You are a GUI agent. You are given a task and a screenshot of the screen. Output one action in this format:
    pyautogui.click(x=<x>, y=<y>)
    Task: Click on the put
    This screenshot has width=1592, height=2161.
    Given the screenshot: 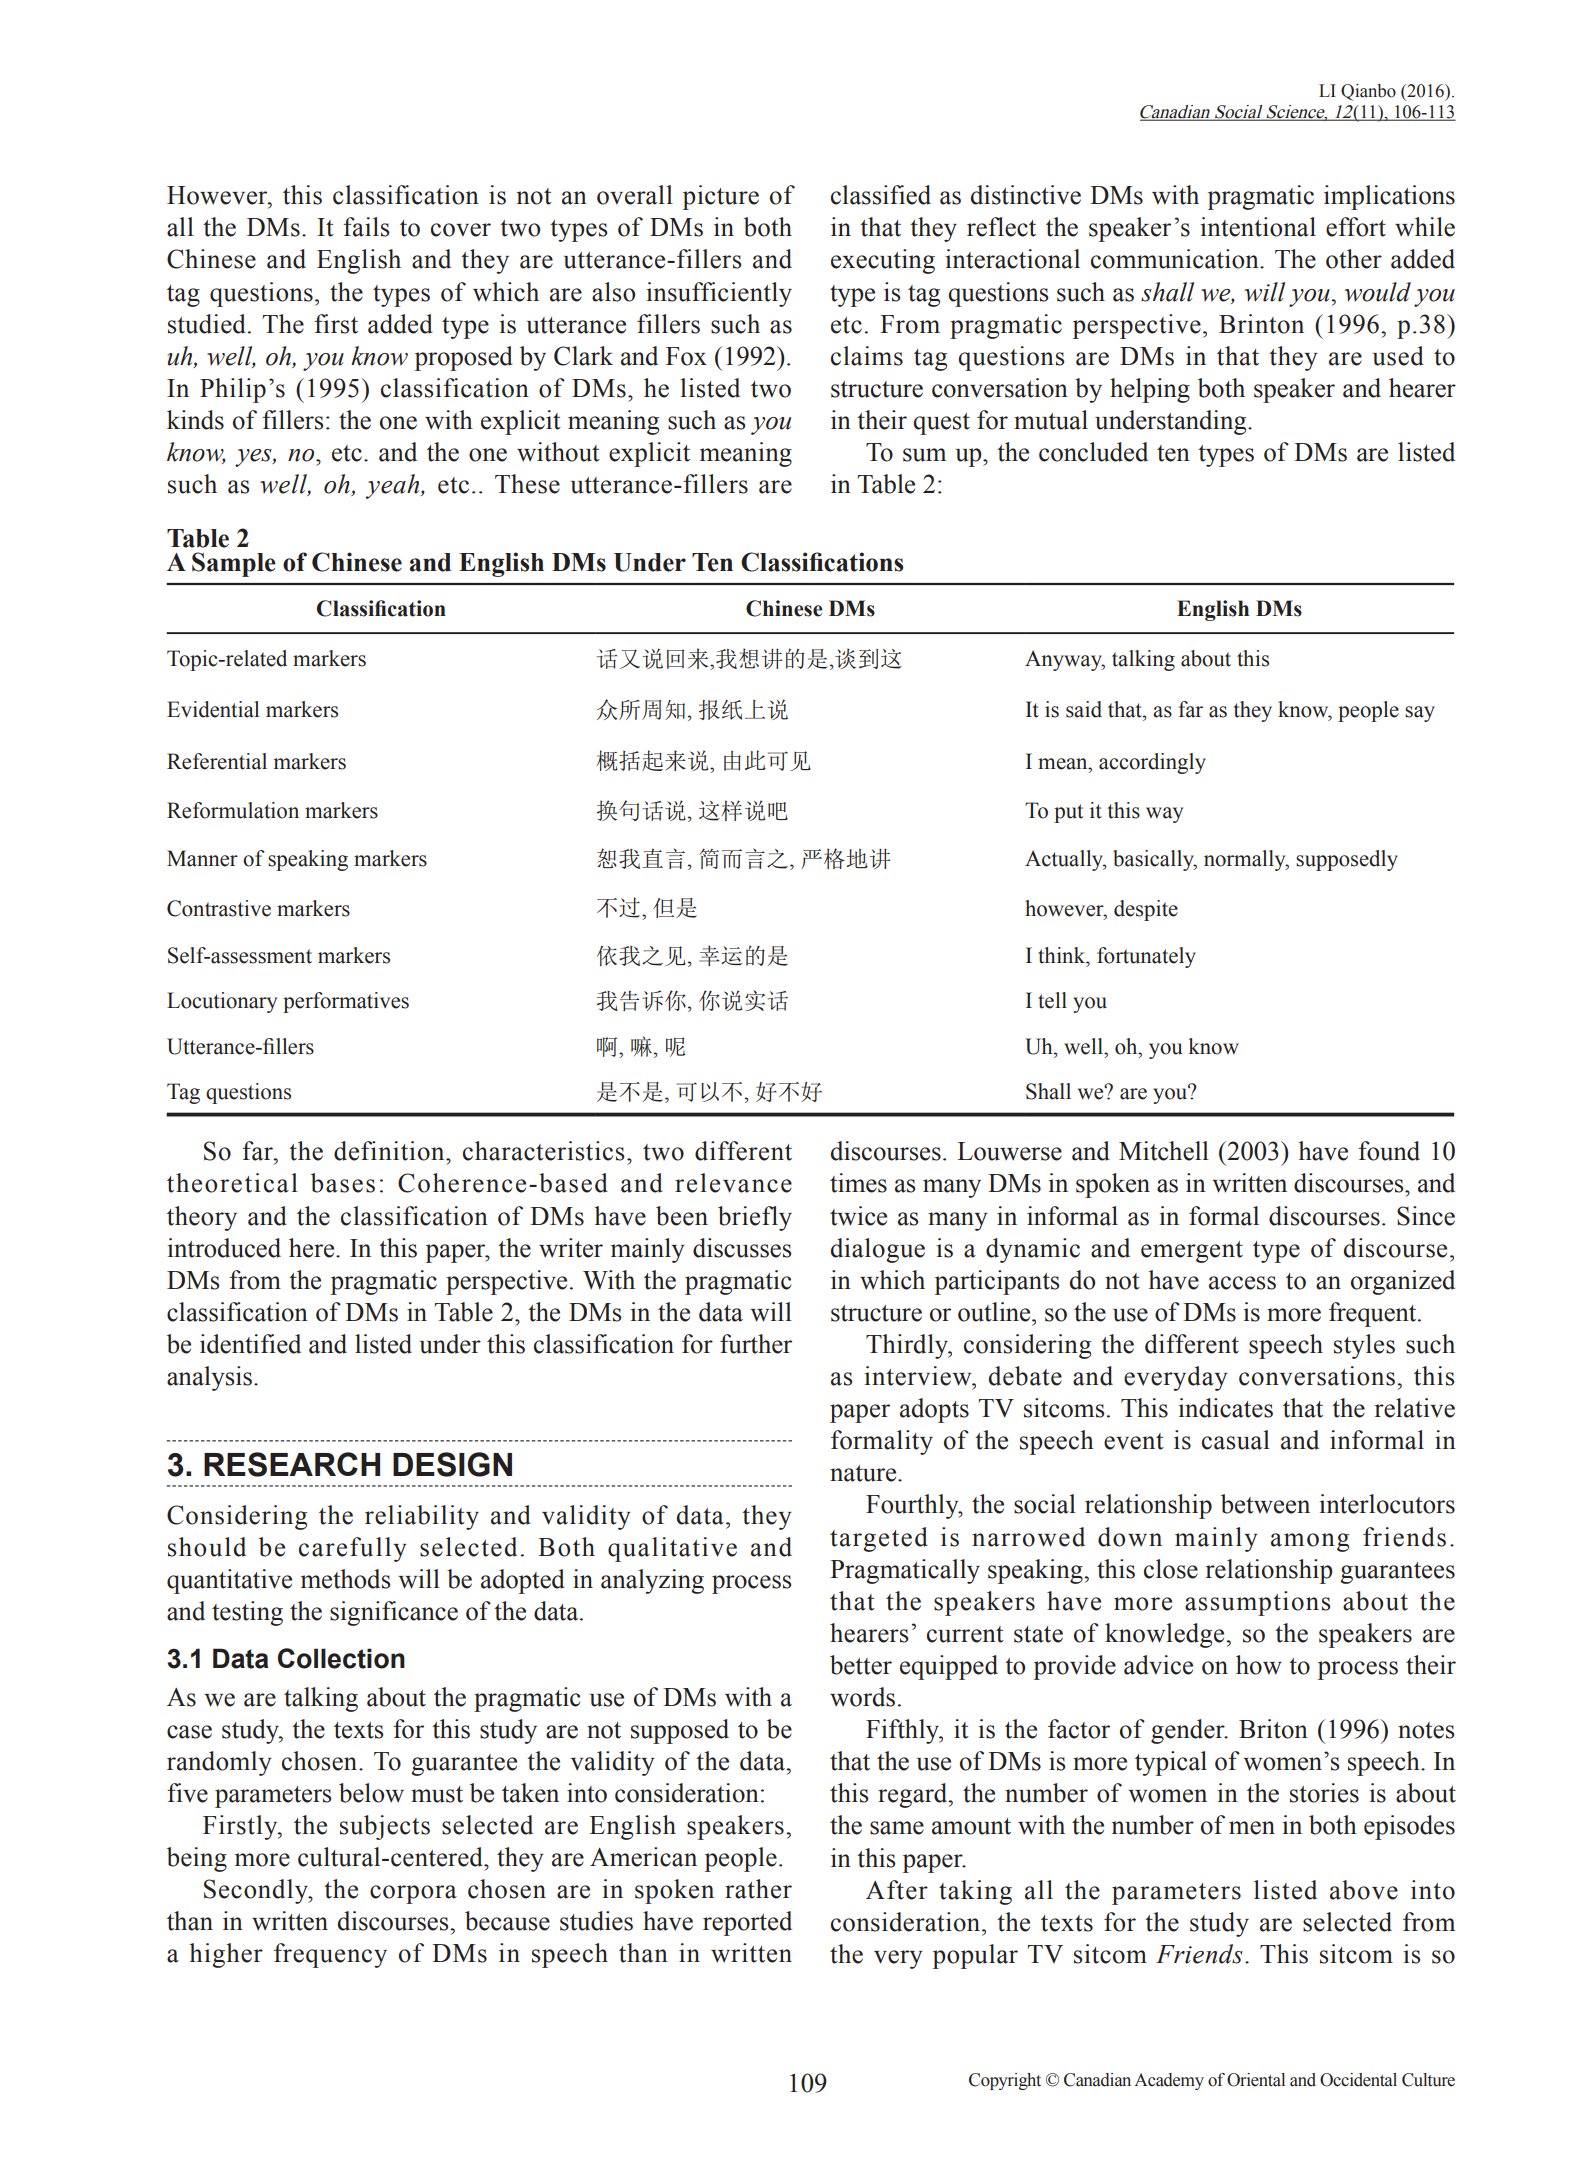 What is the action you would take?
    pyautogui.click(x=1068, y=813)
